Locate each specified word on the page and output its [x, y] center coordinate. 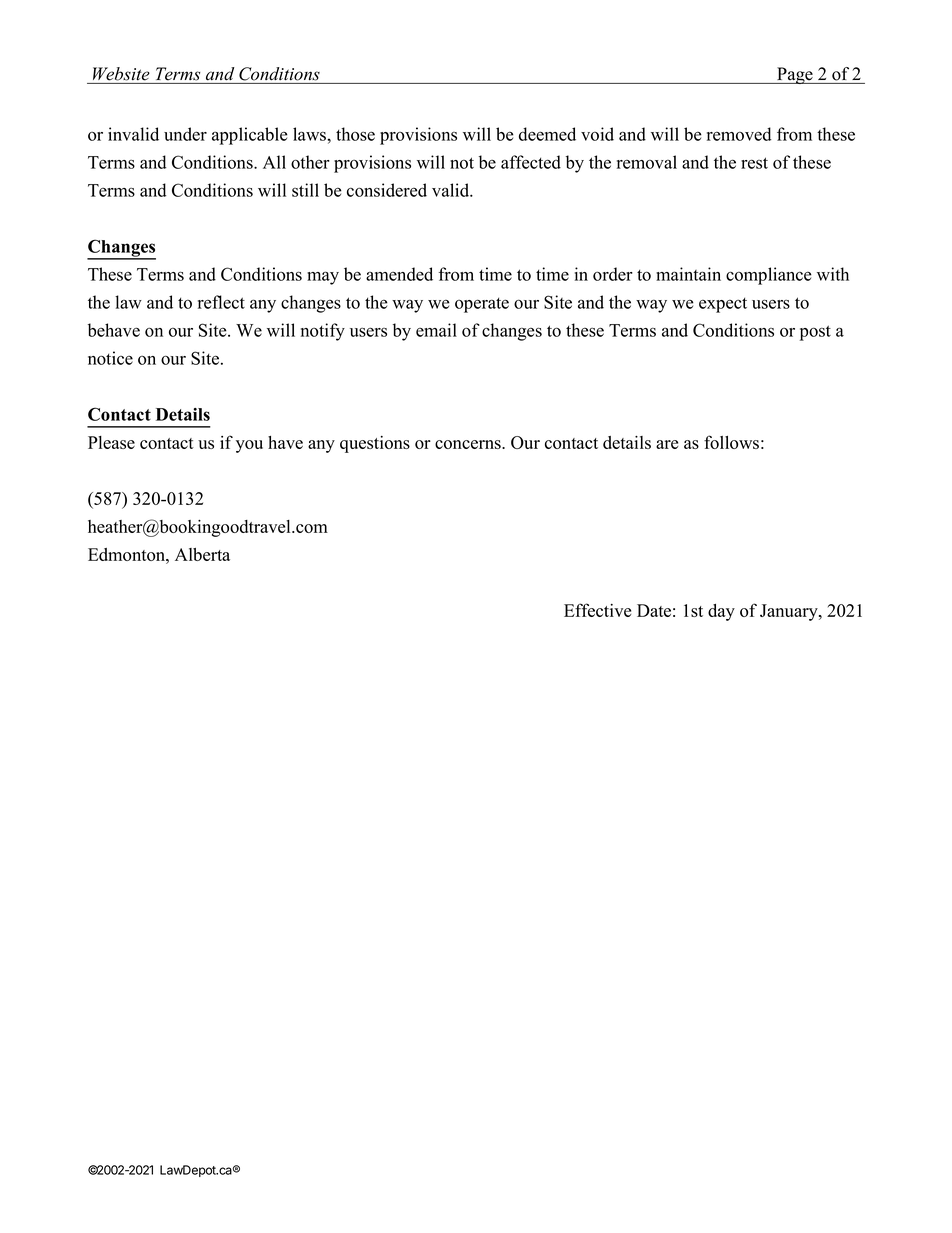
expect [723, 305]
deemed [547, 134]
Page [795, 75]
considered [387, 190]
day [721, 612]
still [305, 190]
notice [110, 358]
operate [482, 305]
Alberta [202, 554]
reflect [221, 302]
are [667, 444]
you [249, 446]
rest [754, 163]
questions [375, 444]
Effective [597, 610]
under [185, 134]
